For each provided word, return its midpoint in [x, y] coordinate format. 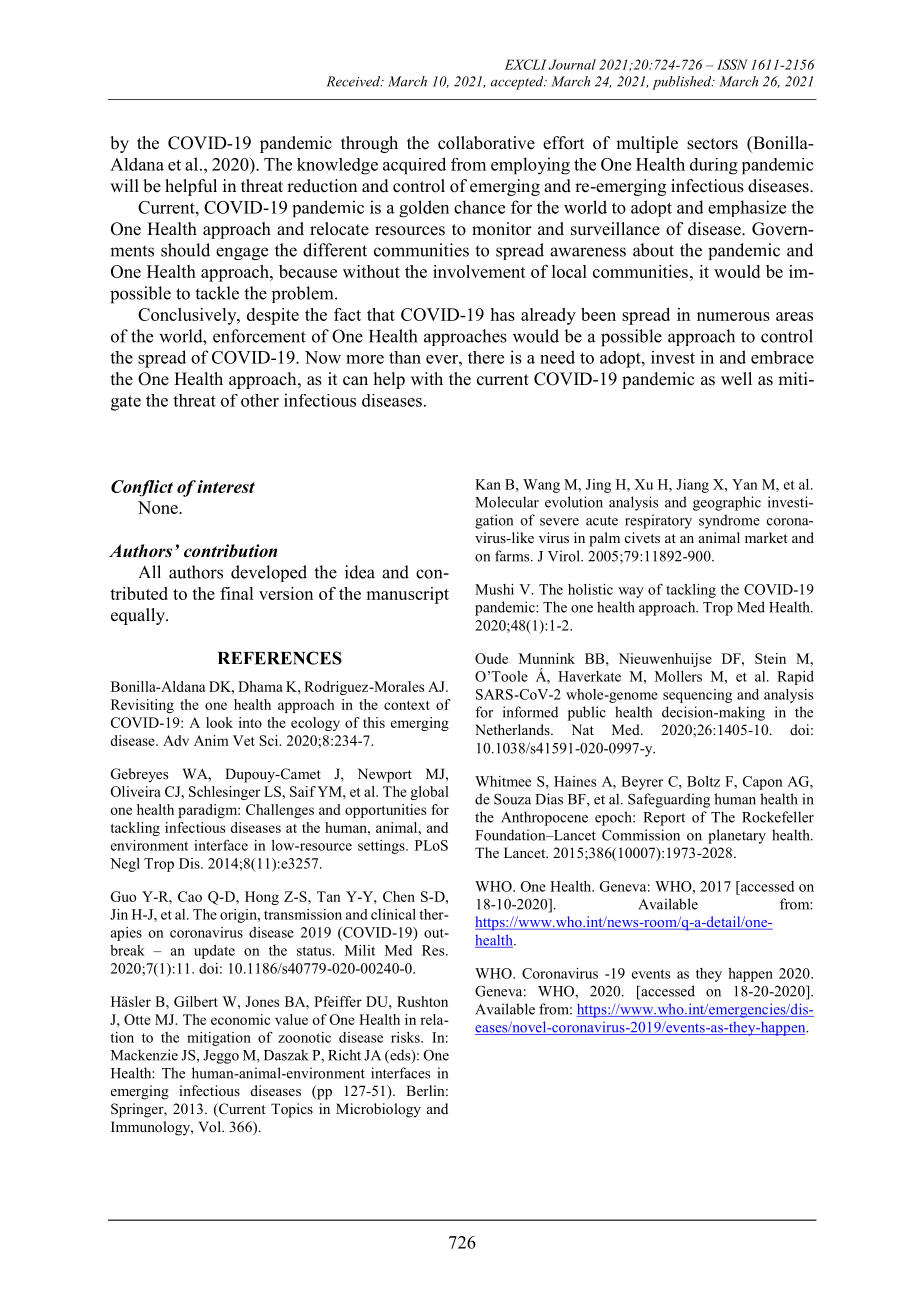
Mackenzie [144, 1055]
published [683, 83]
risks [406, 1037]
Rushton [422, 1001]
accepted [518, 83]
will [124, 185]
